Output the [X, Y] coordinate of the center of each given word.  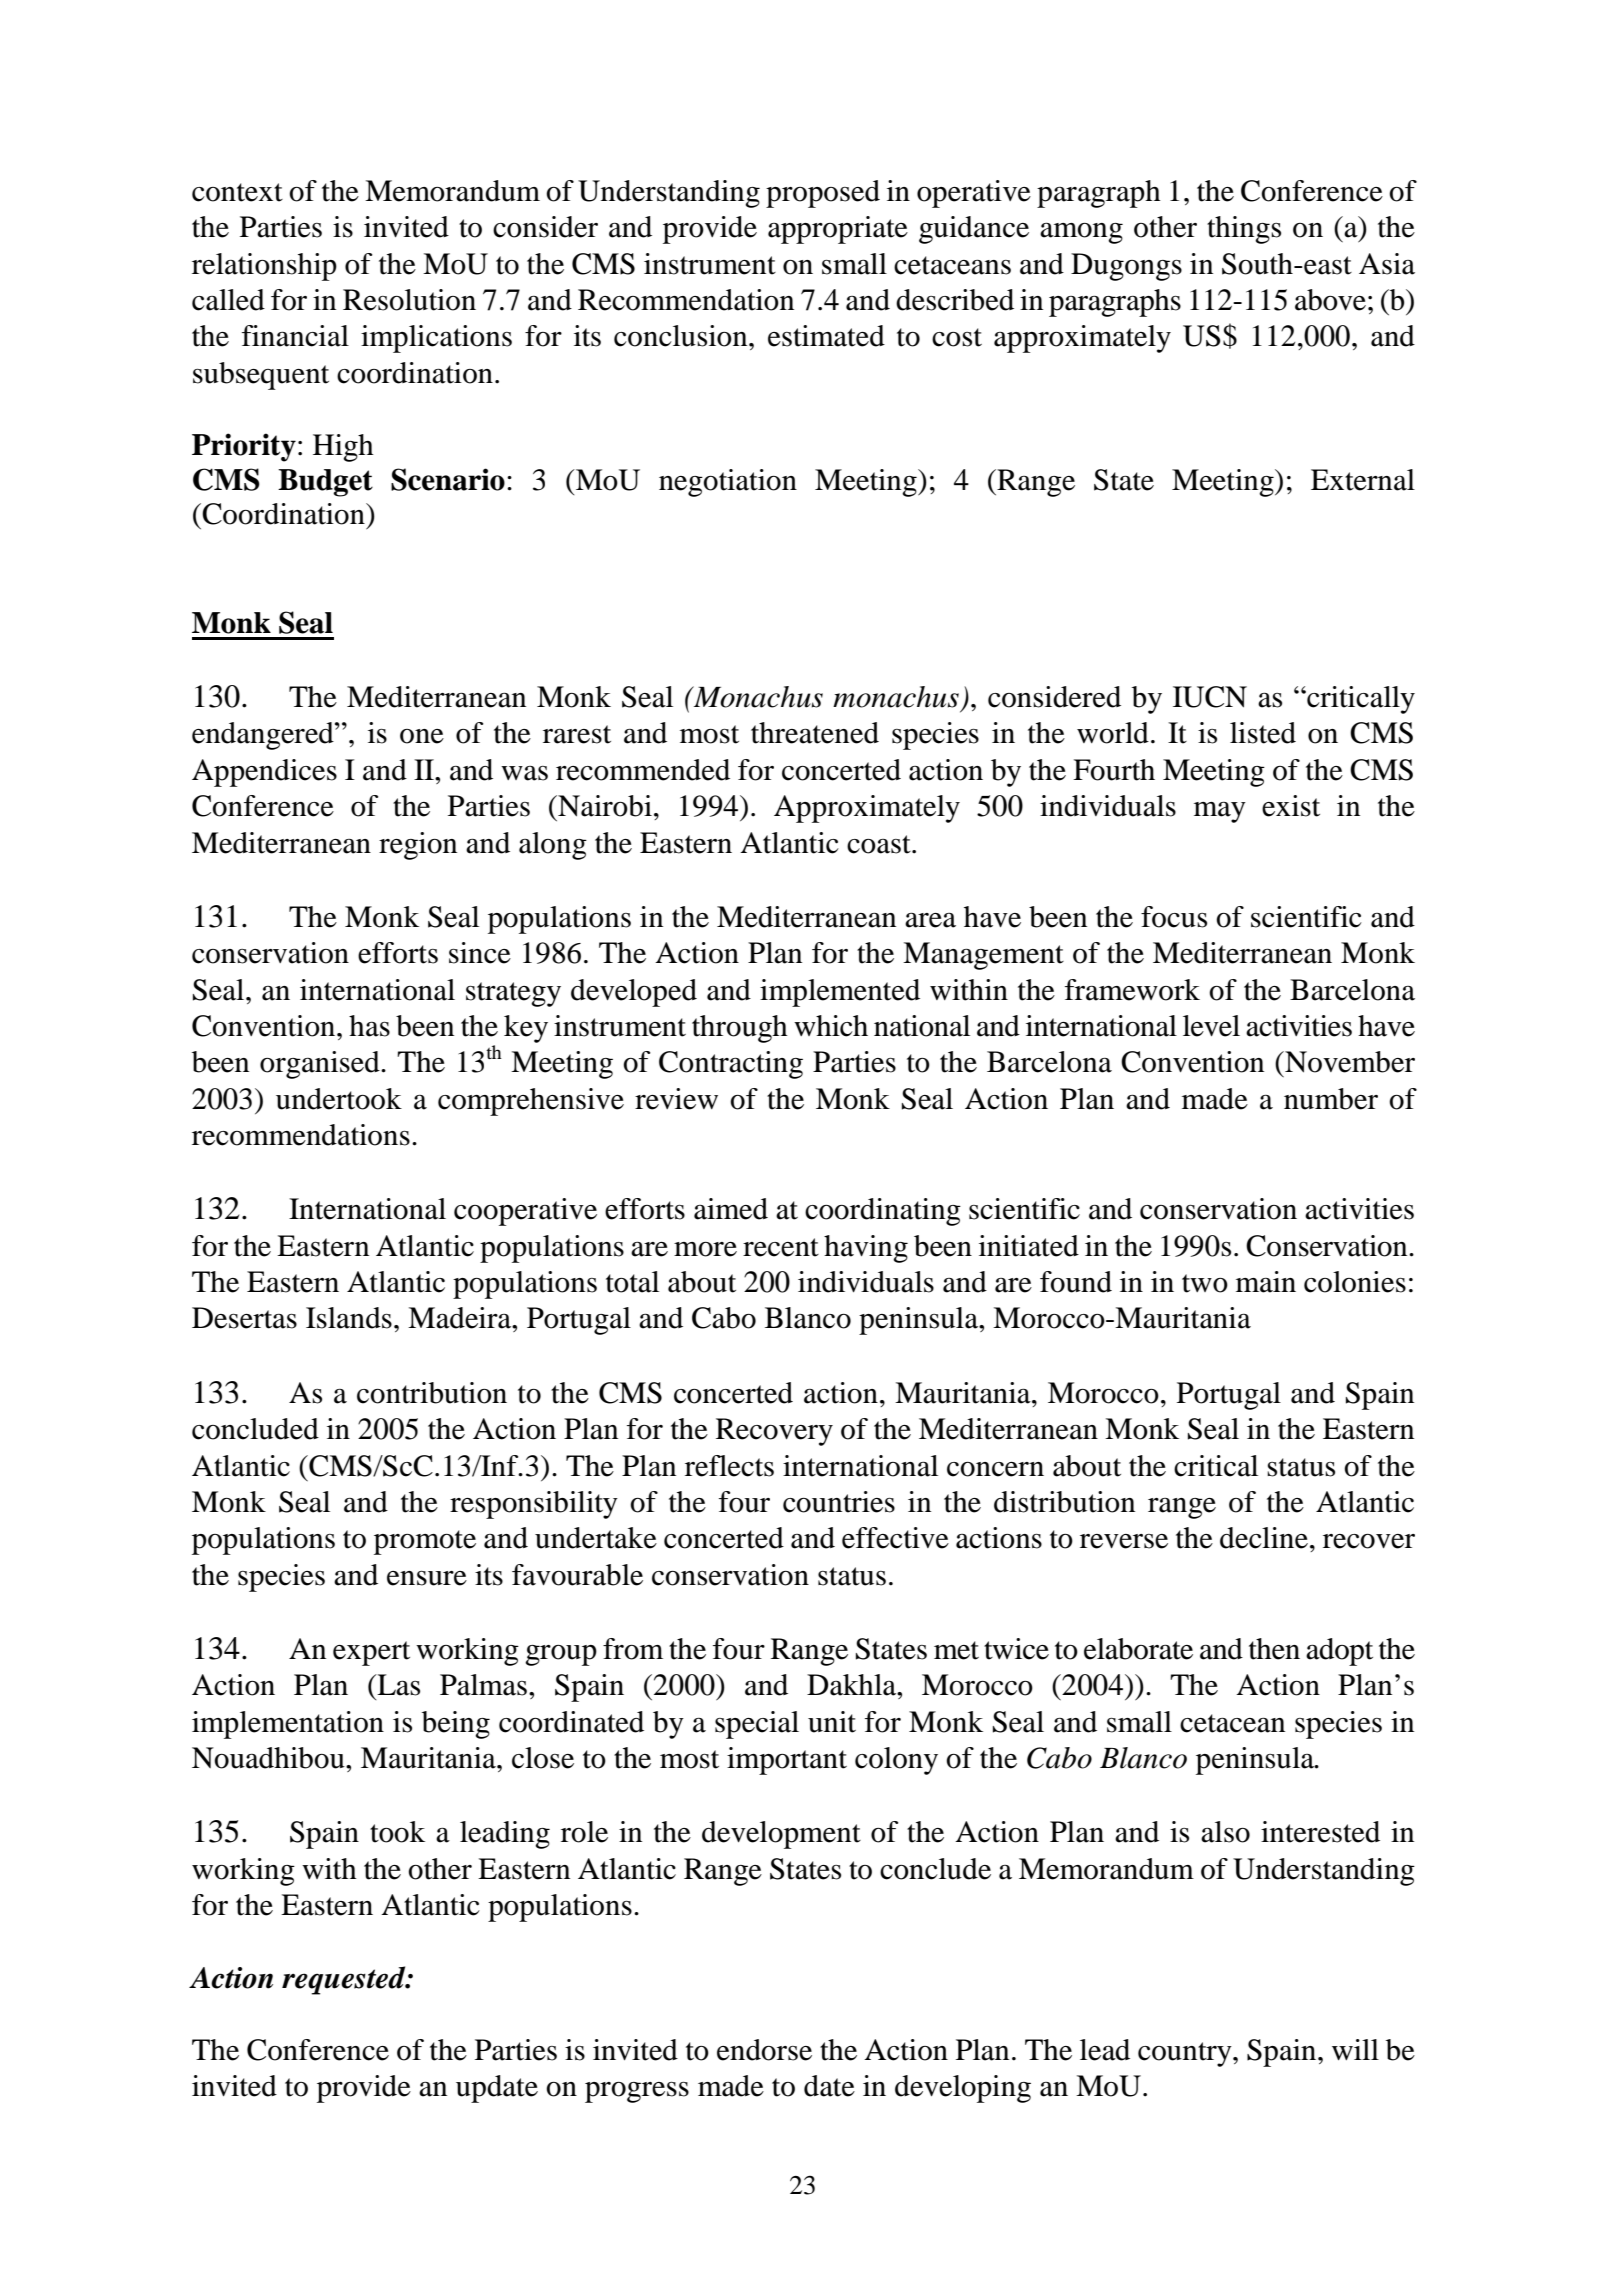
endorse [764, 2050]
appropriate [838, 230]
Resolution [409, 300]
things [1244, 230]
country [1186, 2054]
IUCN [1210, 697]
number [1331, 1099]
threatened [815, 733]
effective [895, 1538]
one [422, 736]
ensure [427, 1578]
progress [637, 2092]
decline [1264, 1538]
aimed [731, 1209]
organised [321, 1065]
